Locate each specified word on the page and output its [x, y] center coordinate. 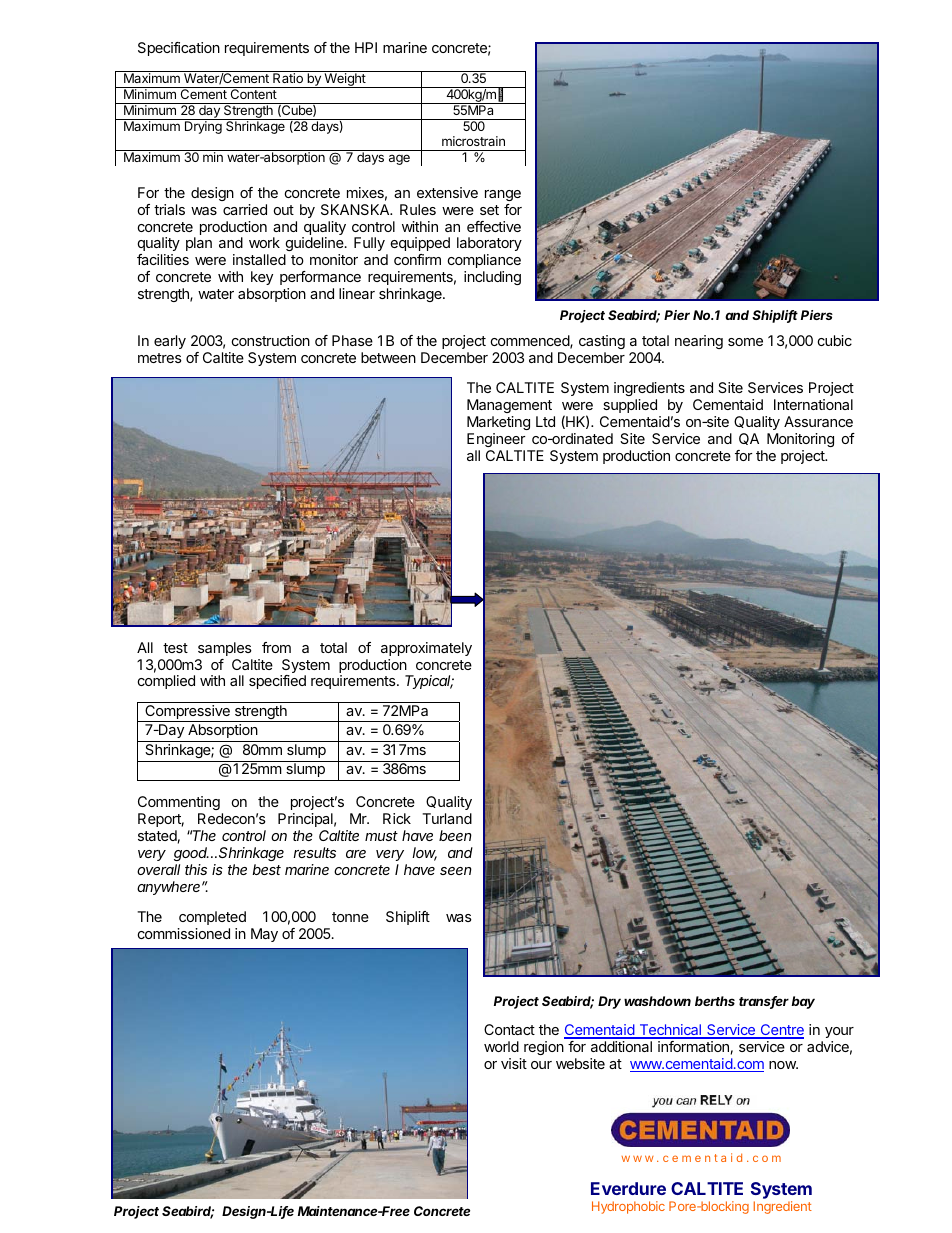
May [264, 935]
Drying [203, 127]
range [503, 195]
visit [514, 1063]
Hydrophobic [628, 1207]
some [745, 342]
